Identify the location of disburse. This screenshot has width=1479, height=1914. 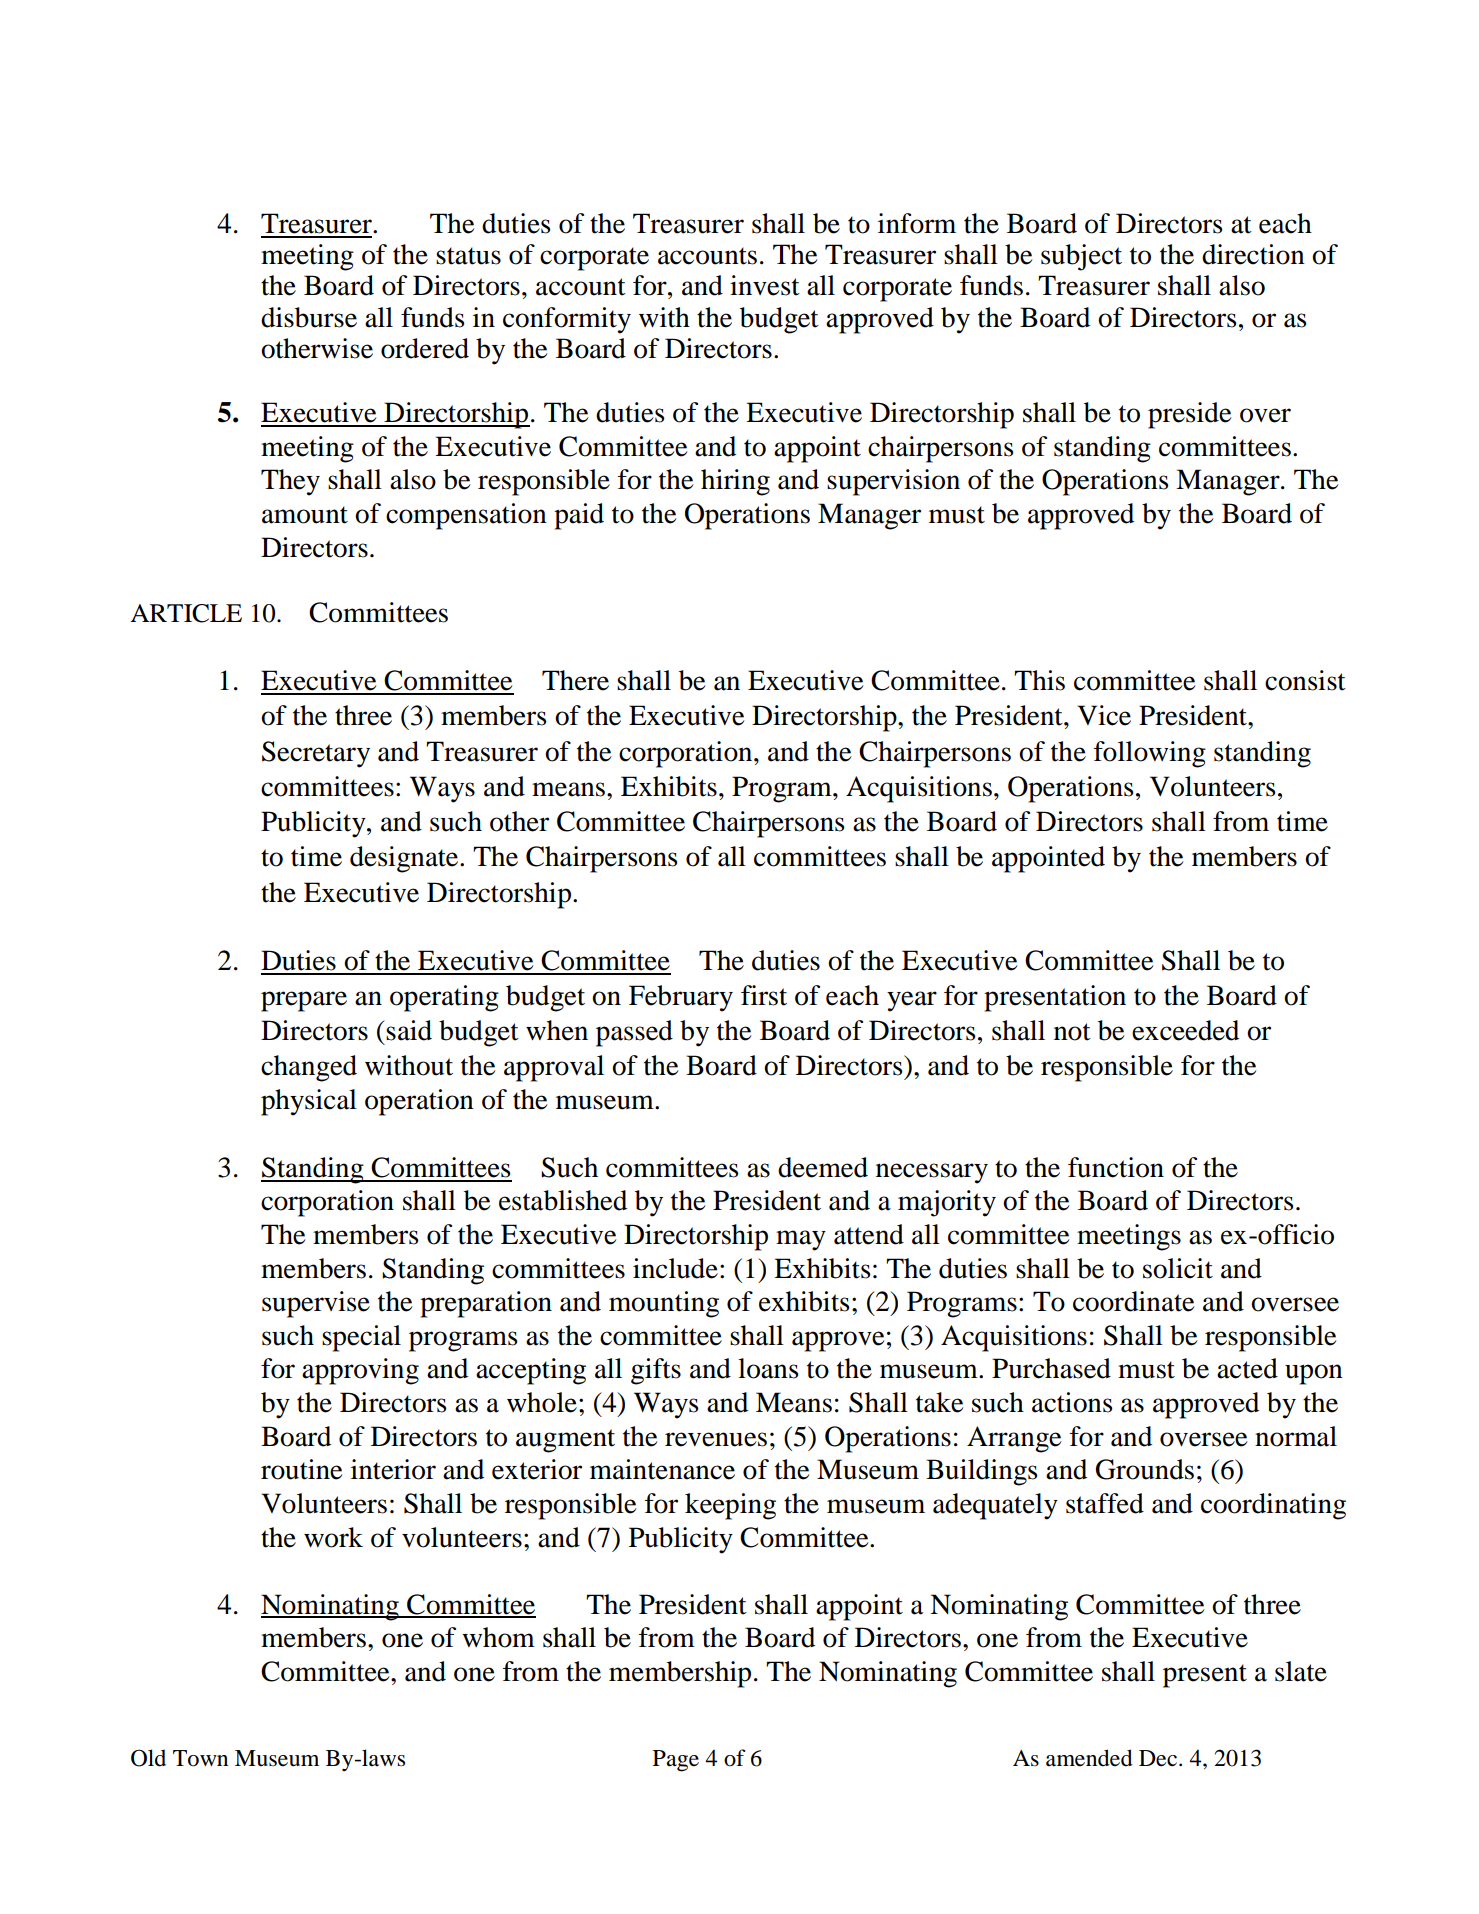
(309, 317).
